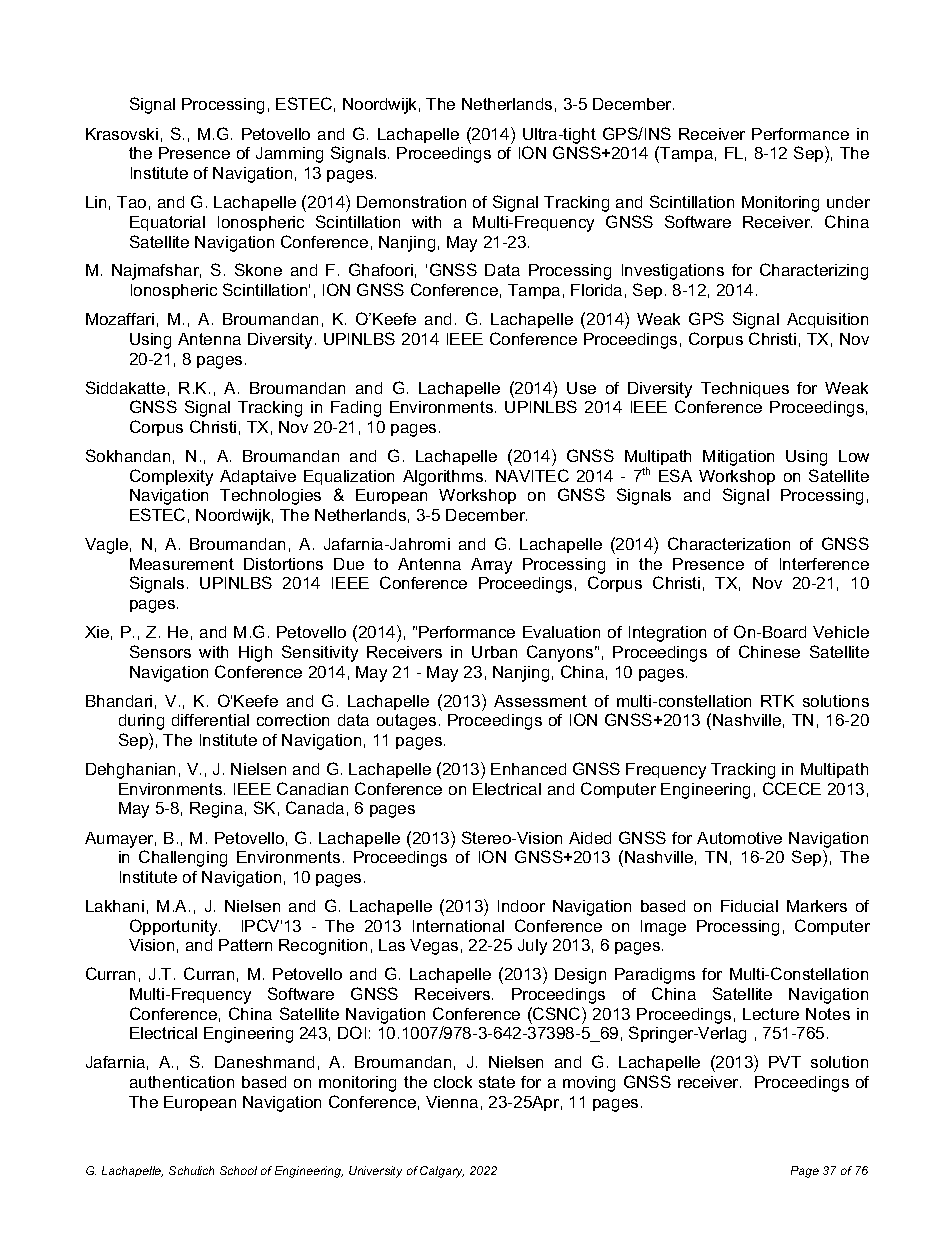  Describe the element at coordinates (769, 651) in the page. I see `Chinese` at that location.
